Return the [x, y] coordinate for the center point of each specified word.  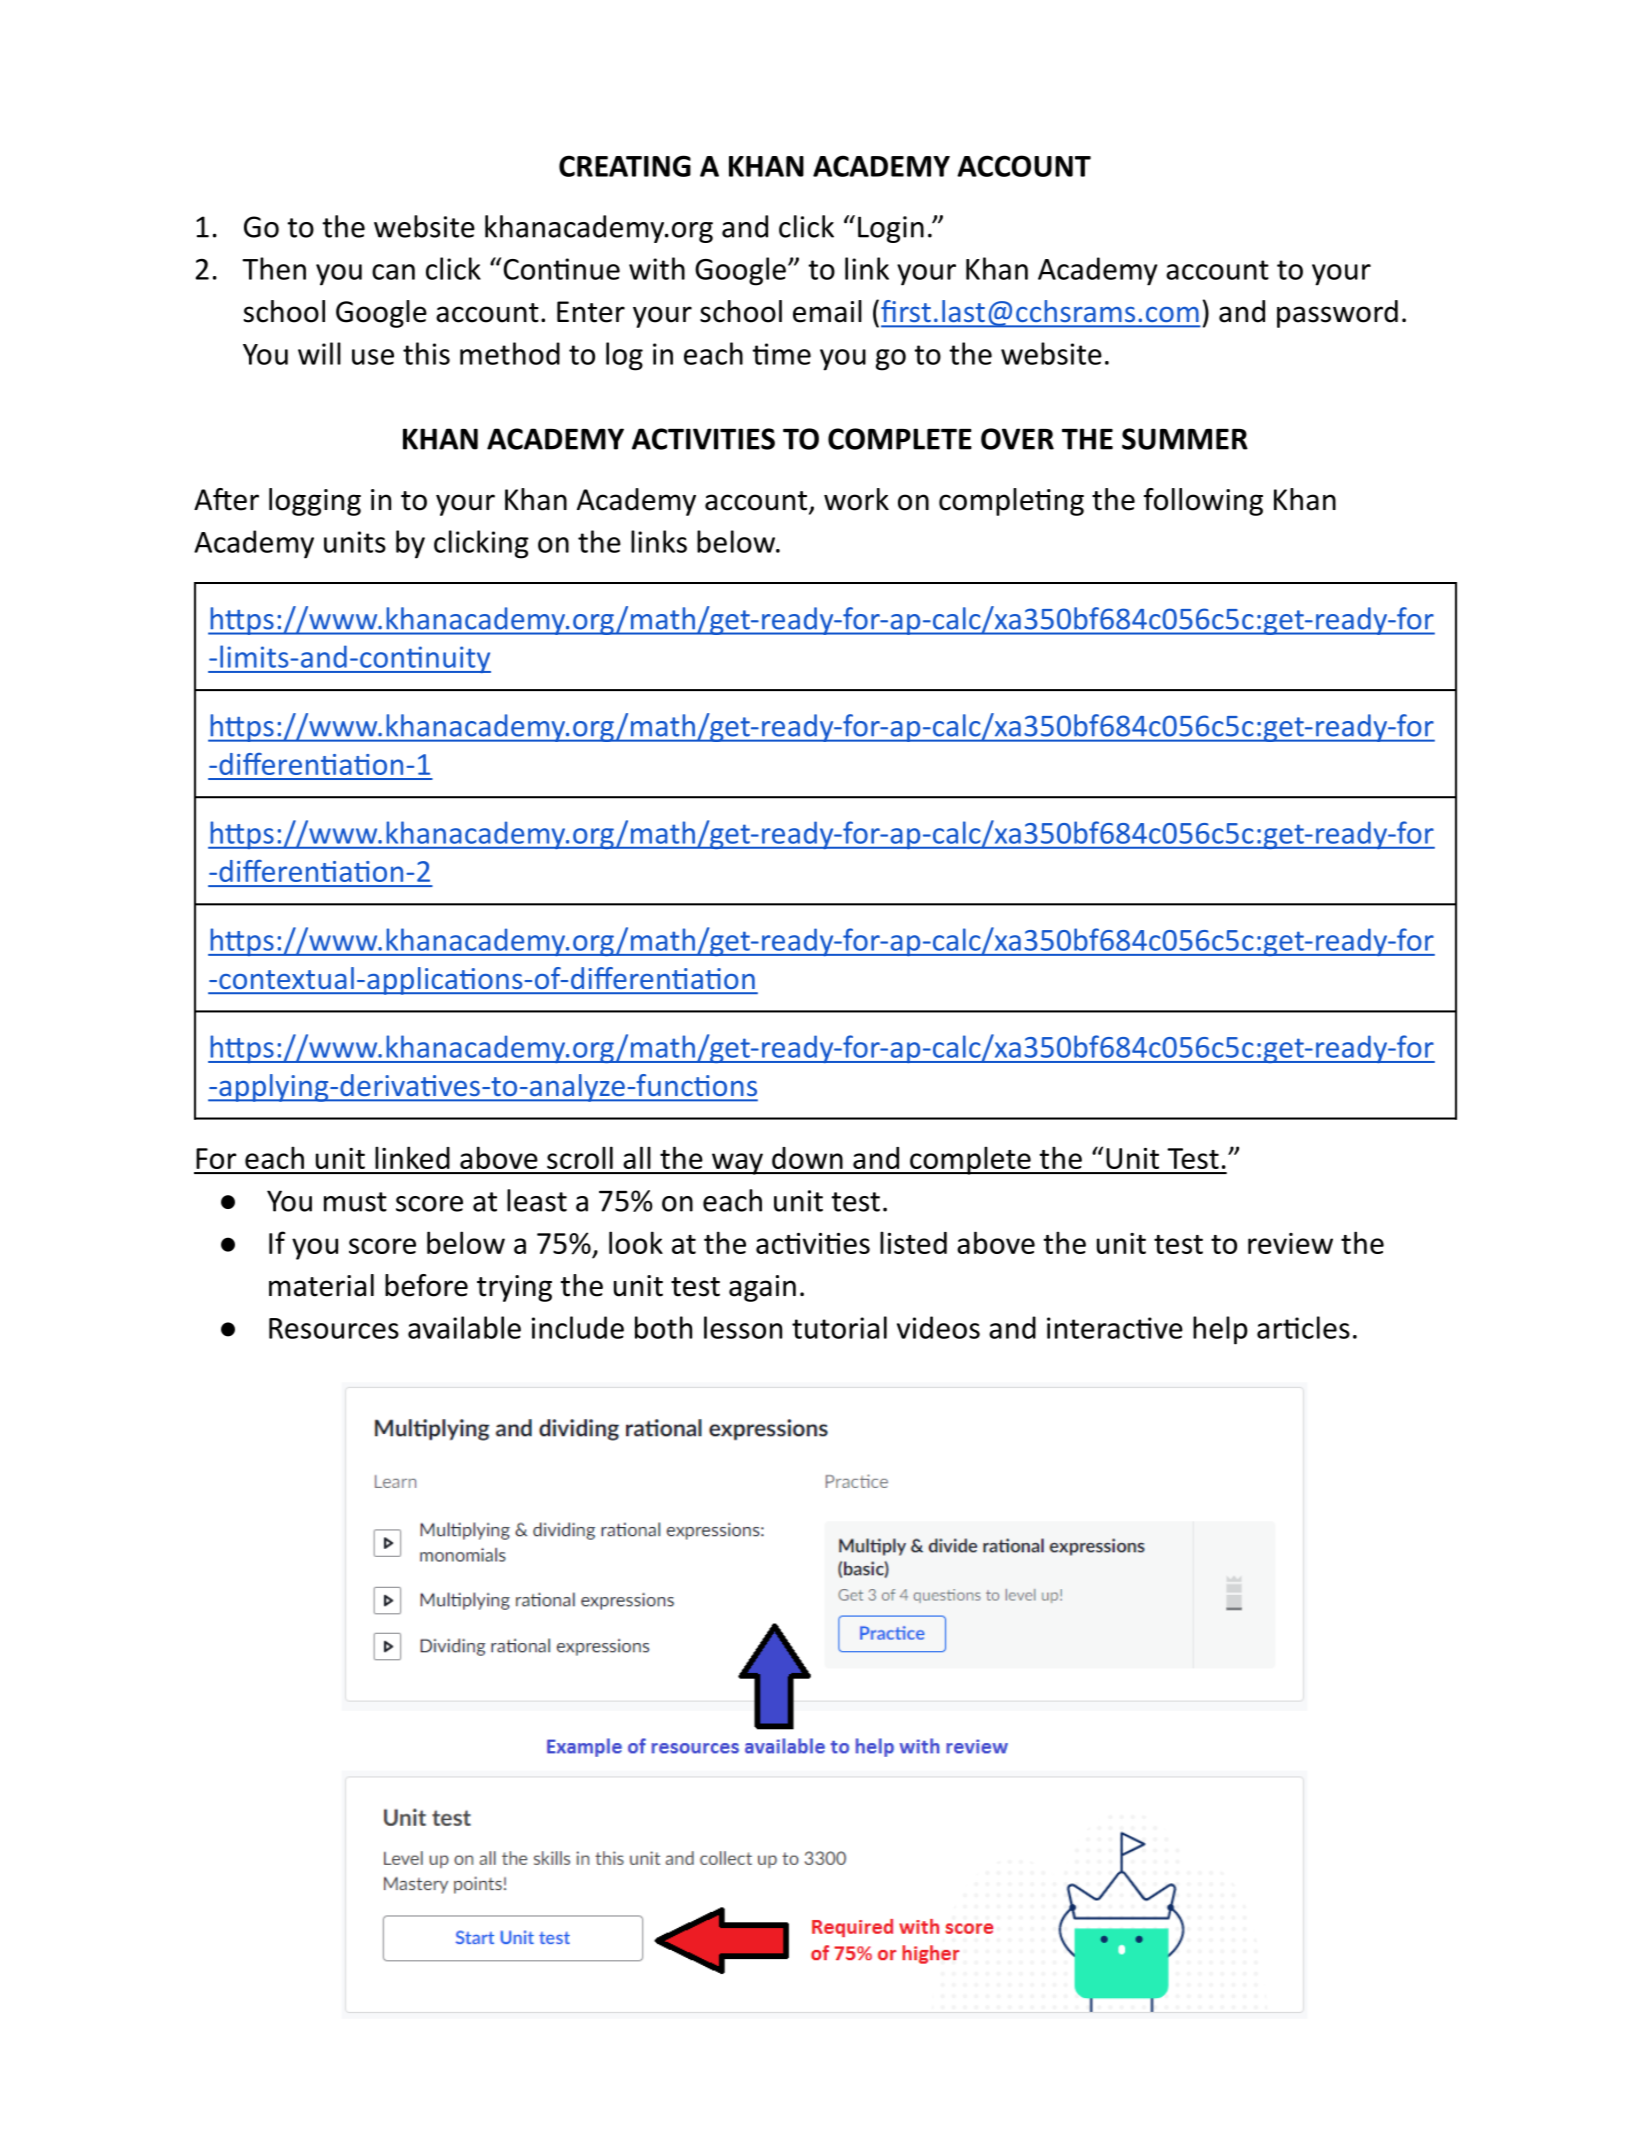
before [426, 1285]
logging [315, 502]
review [1290, 1243]
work [856, 499]
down [807, 1158]
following [1203, 502]
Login [891, 229]
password [1337, 314]
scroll [580, 1157]
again [762, 1288]
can [393, 272]
